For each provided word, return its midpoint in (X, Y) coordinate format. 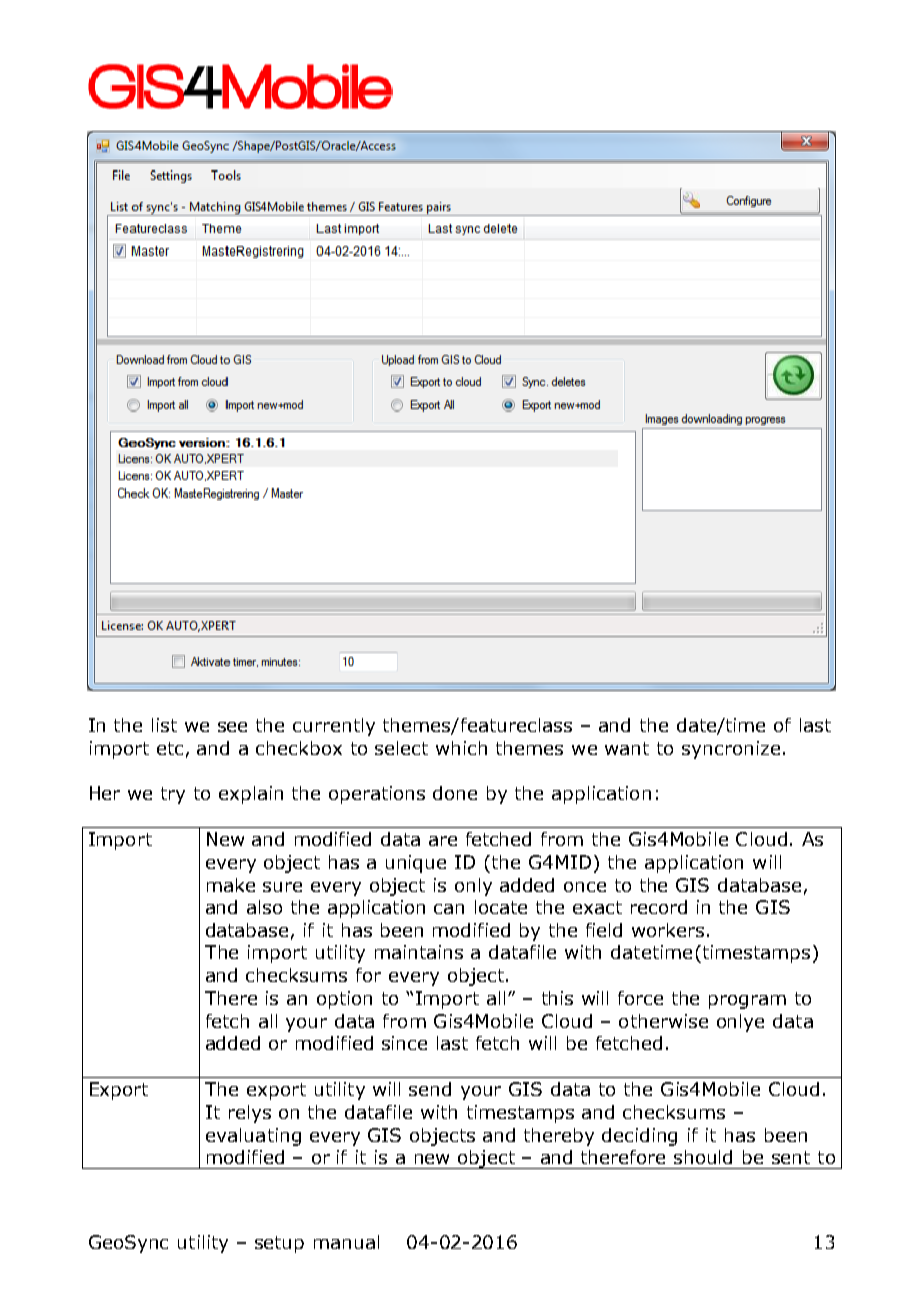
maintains (419, 952)
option (344, 1000)
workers (668, 930)
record (659, 907)
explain (251, 795)
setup (279, 1244)
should (703, 1157)
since (404, 1043)
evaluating (253, 1137)
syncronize (731, 750)
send (430, 1089)
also (264, 907)
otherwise (663, 1021)
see (232, 727)
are (443, 841)
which (461, 748)
